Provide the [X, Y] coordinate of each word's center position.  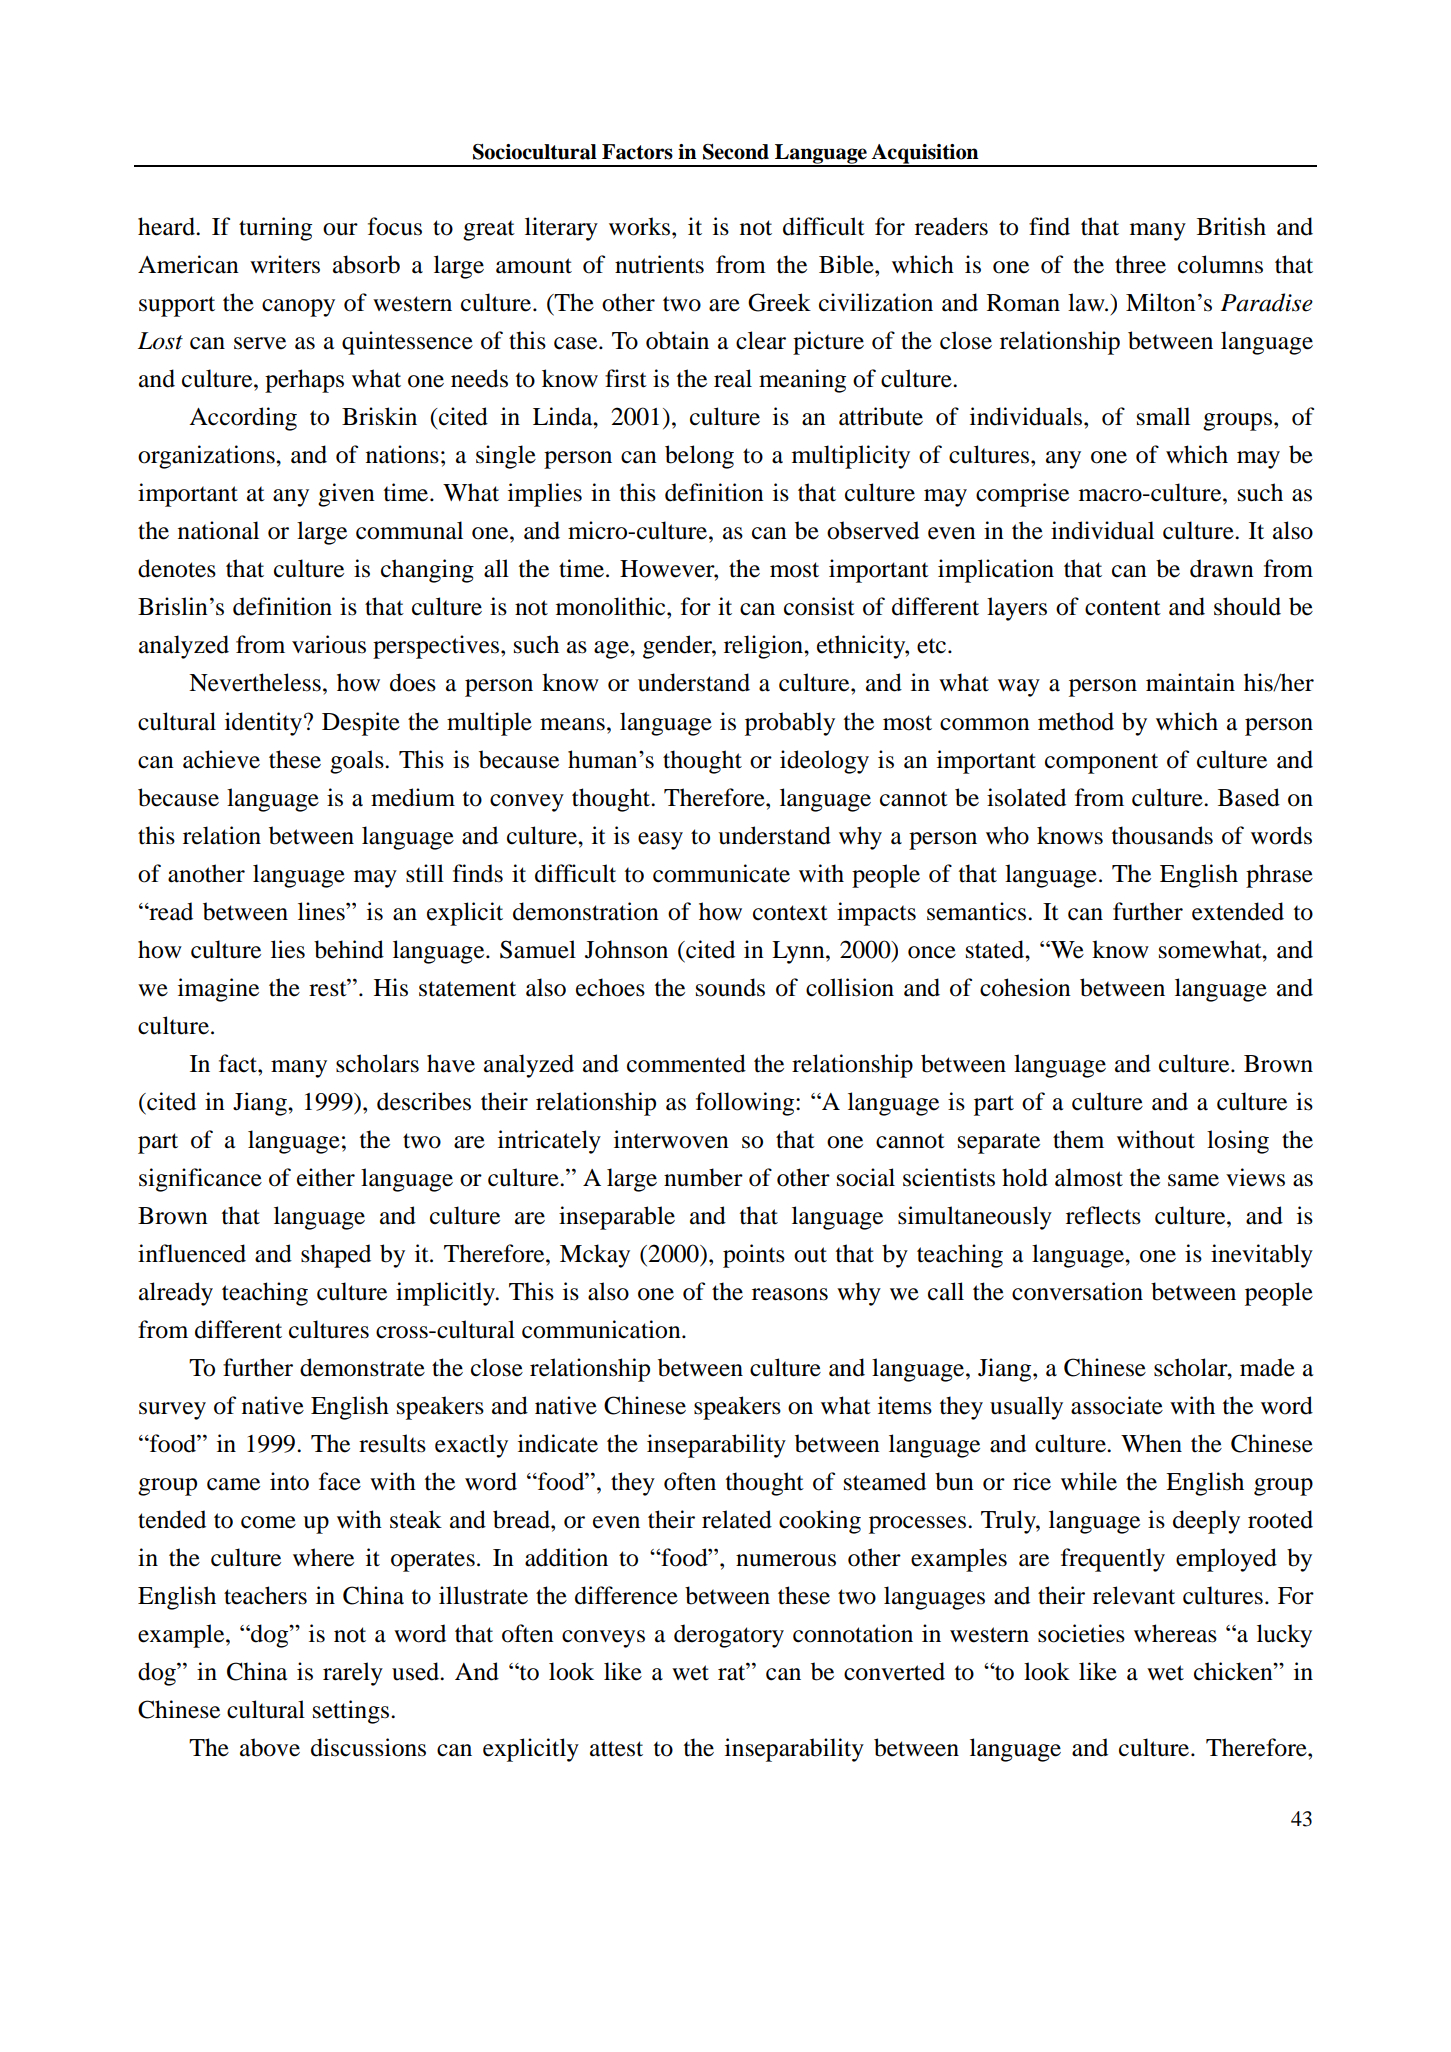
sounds [730, 987]
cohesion [1025, 987]
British [1231, 226]
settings [352, 1712]
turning [275, 229]
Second [736, 152]
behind [349, 949]
